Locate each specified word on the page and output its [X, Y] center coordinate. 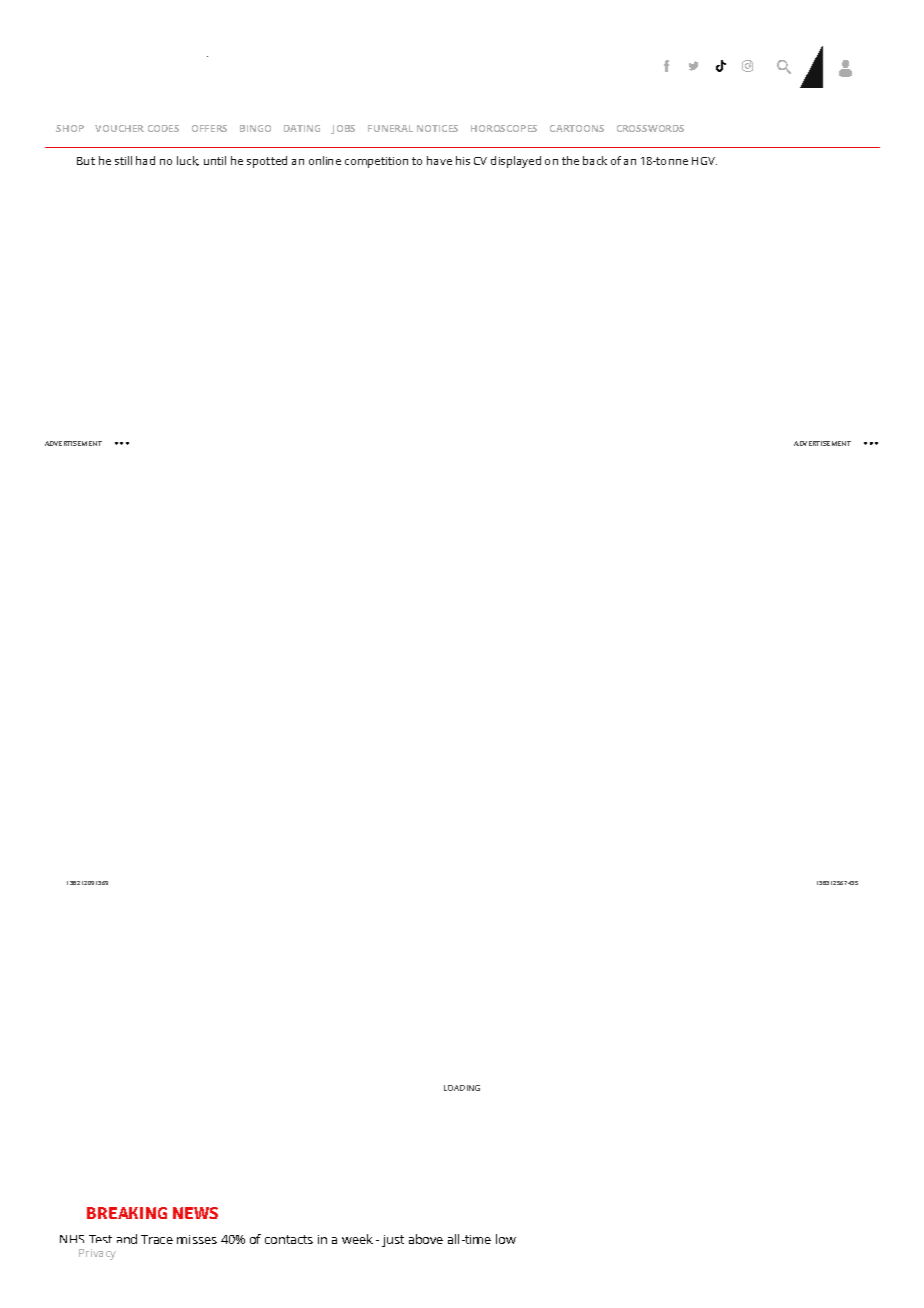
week [357, 1239]
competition [376, 162]
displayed [516, 162]
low [506, 1239]
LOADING [462, 1088]
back [595, 160]
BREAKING [127, 1213]
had [145, 160]
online [325, 160]
